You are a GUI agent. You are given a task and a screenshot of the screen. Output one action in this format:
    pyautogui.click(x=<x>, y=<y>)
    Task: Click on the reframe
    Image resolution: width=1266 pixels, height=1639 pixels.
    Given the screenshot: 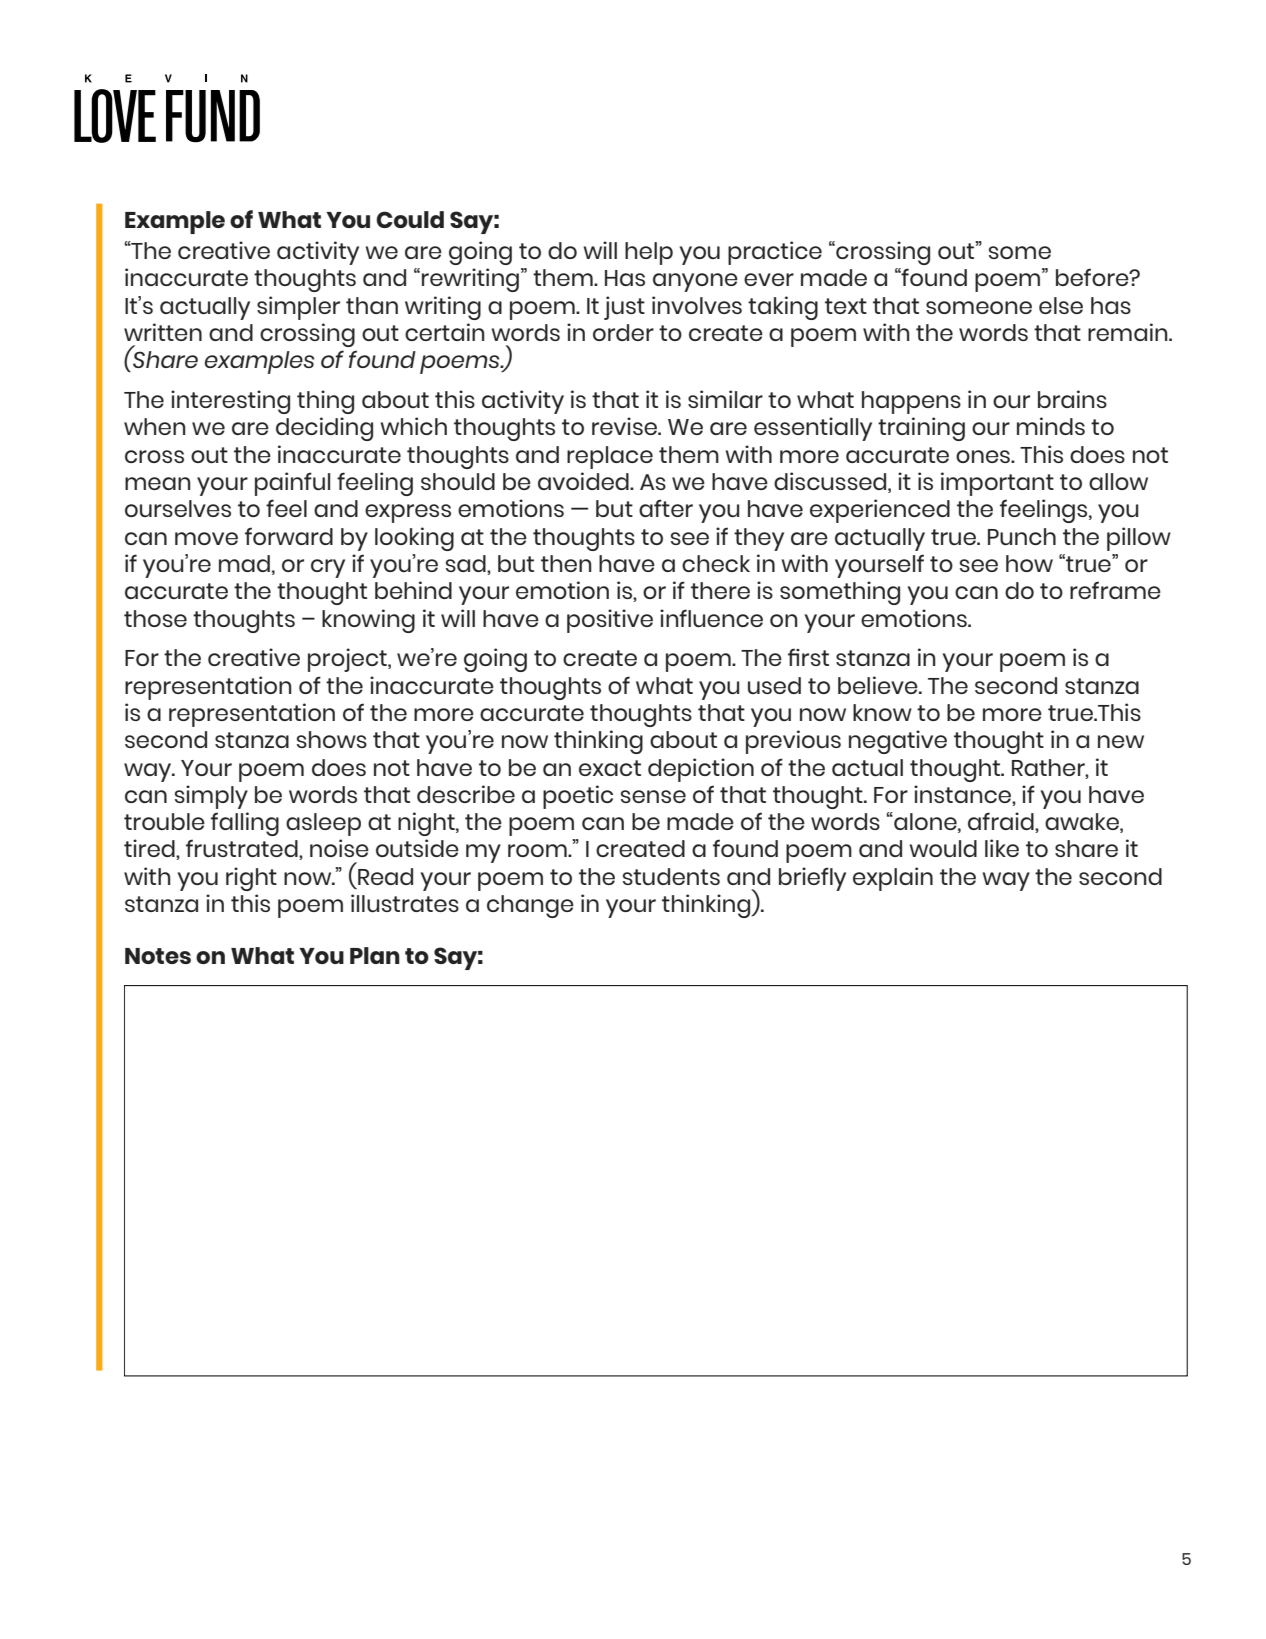 What is the action you would take?
    pyautogui.click(x=1115, y=590)
